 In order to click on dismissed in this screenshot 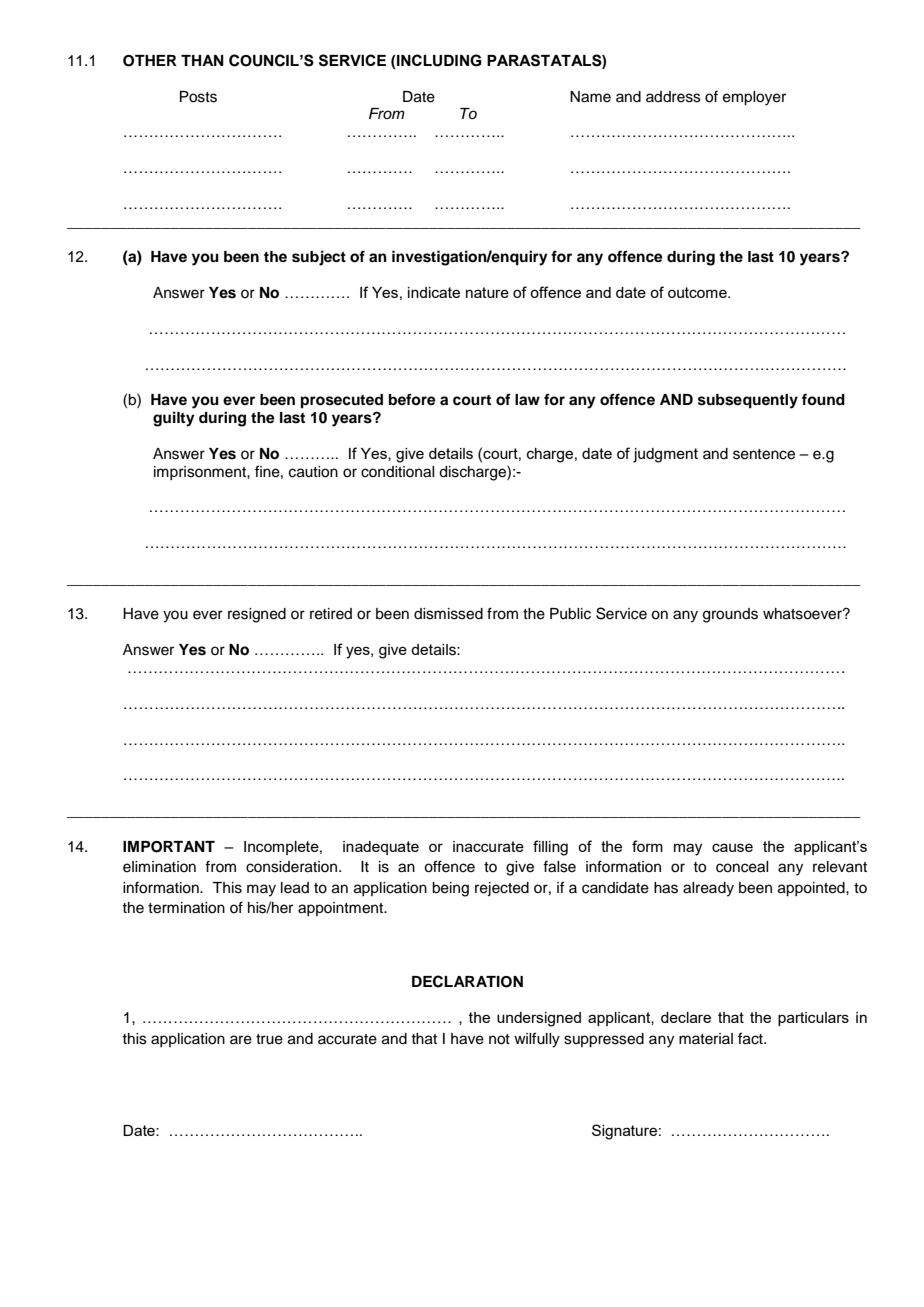, I will do `click(448, 614)`.
